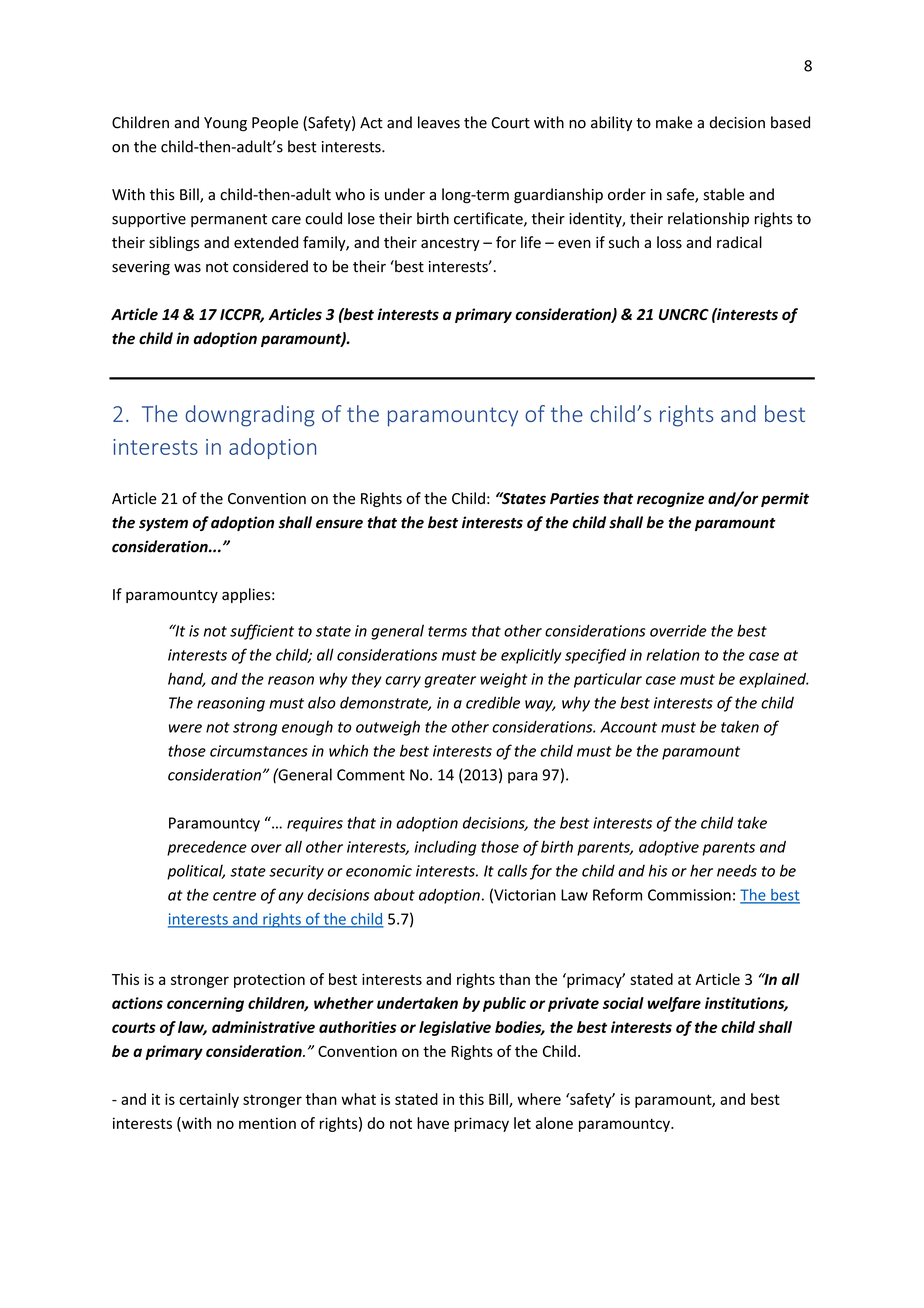 This screenshot has height=1308, width=924. What do you see at coordinates (250, 416) in the screenshot?
I see `downgrading` at bounding box center [250, 416].
